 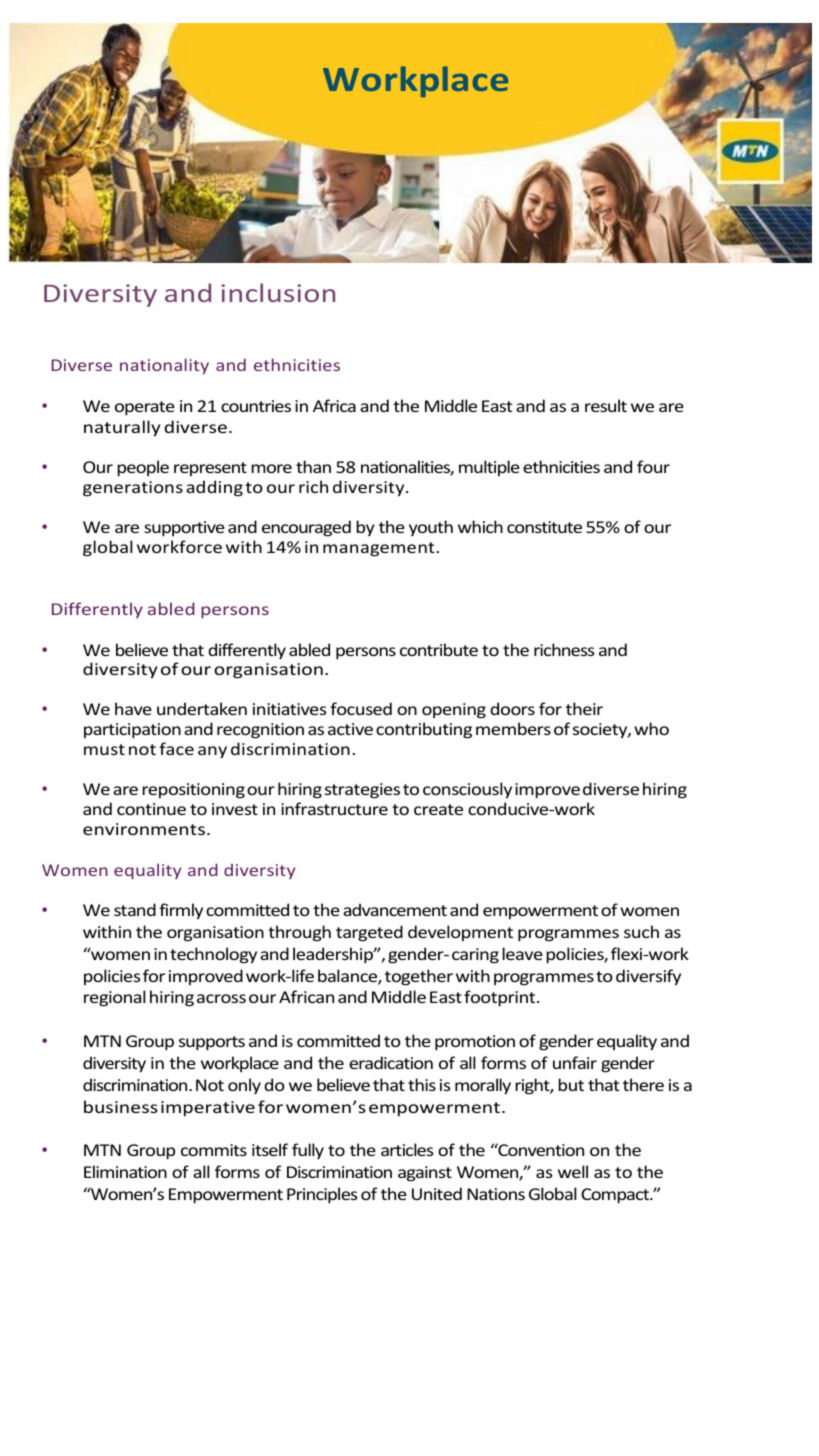 What do you see at coordinates (125, 1171) in the screenshot?
I see `Elimination` at bounding box center [125, 1171].
